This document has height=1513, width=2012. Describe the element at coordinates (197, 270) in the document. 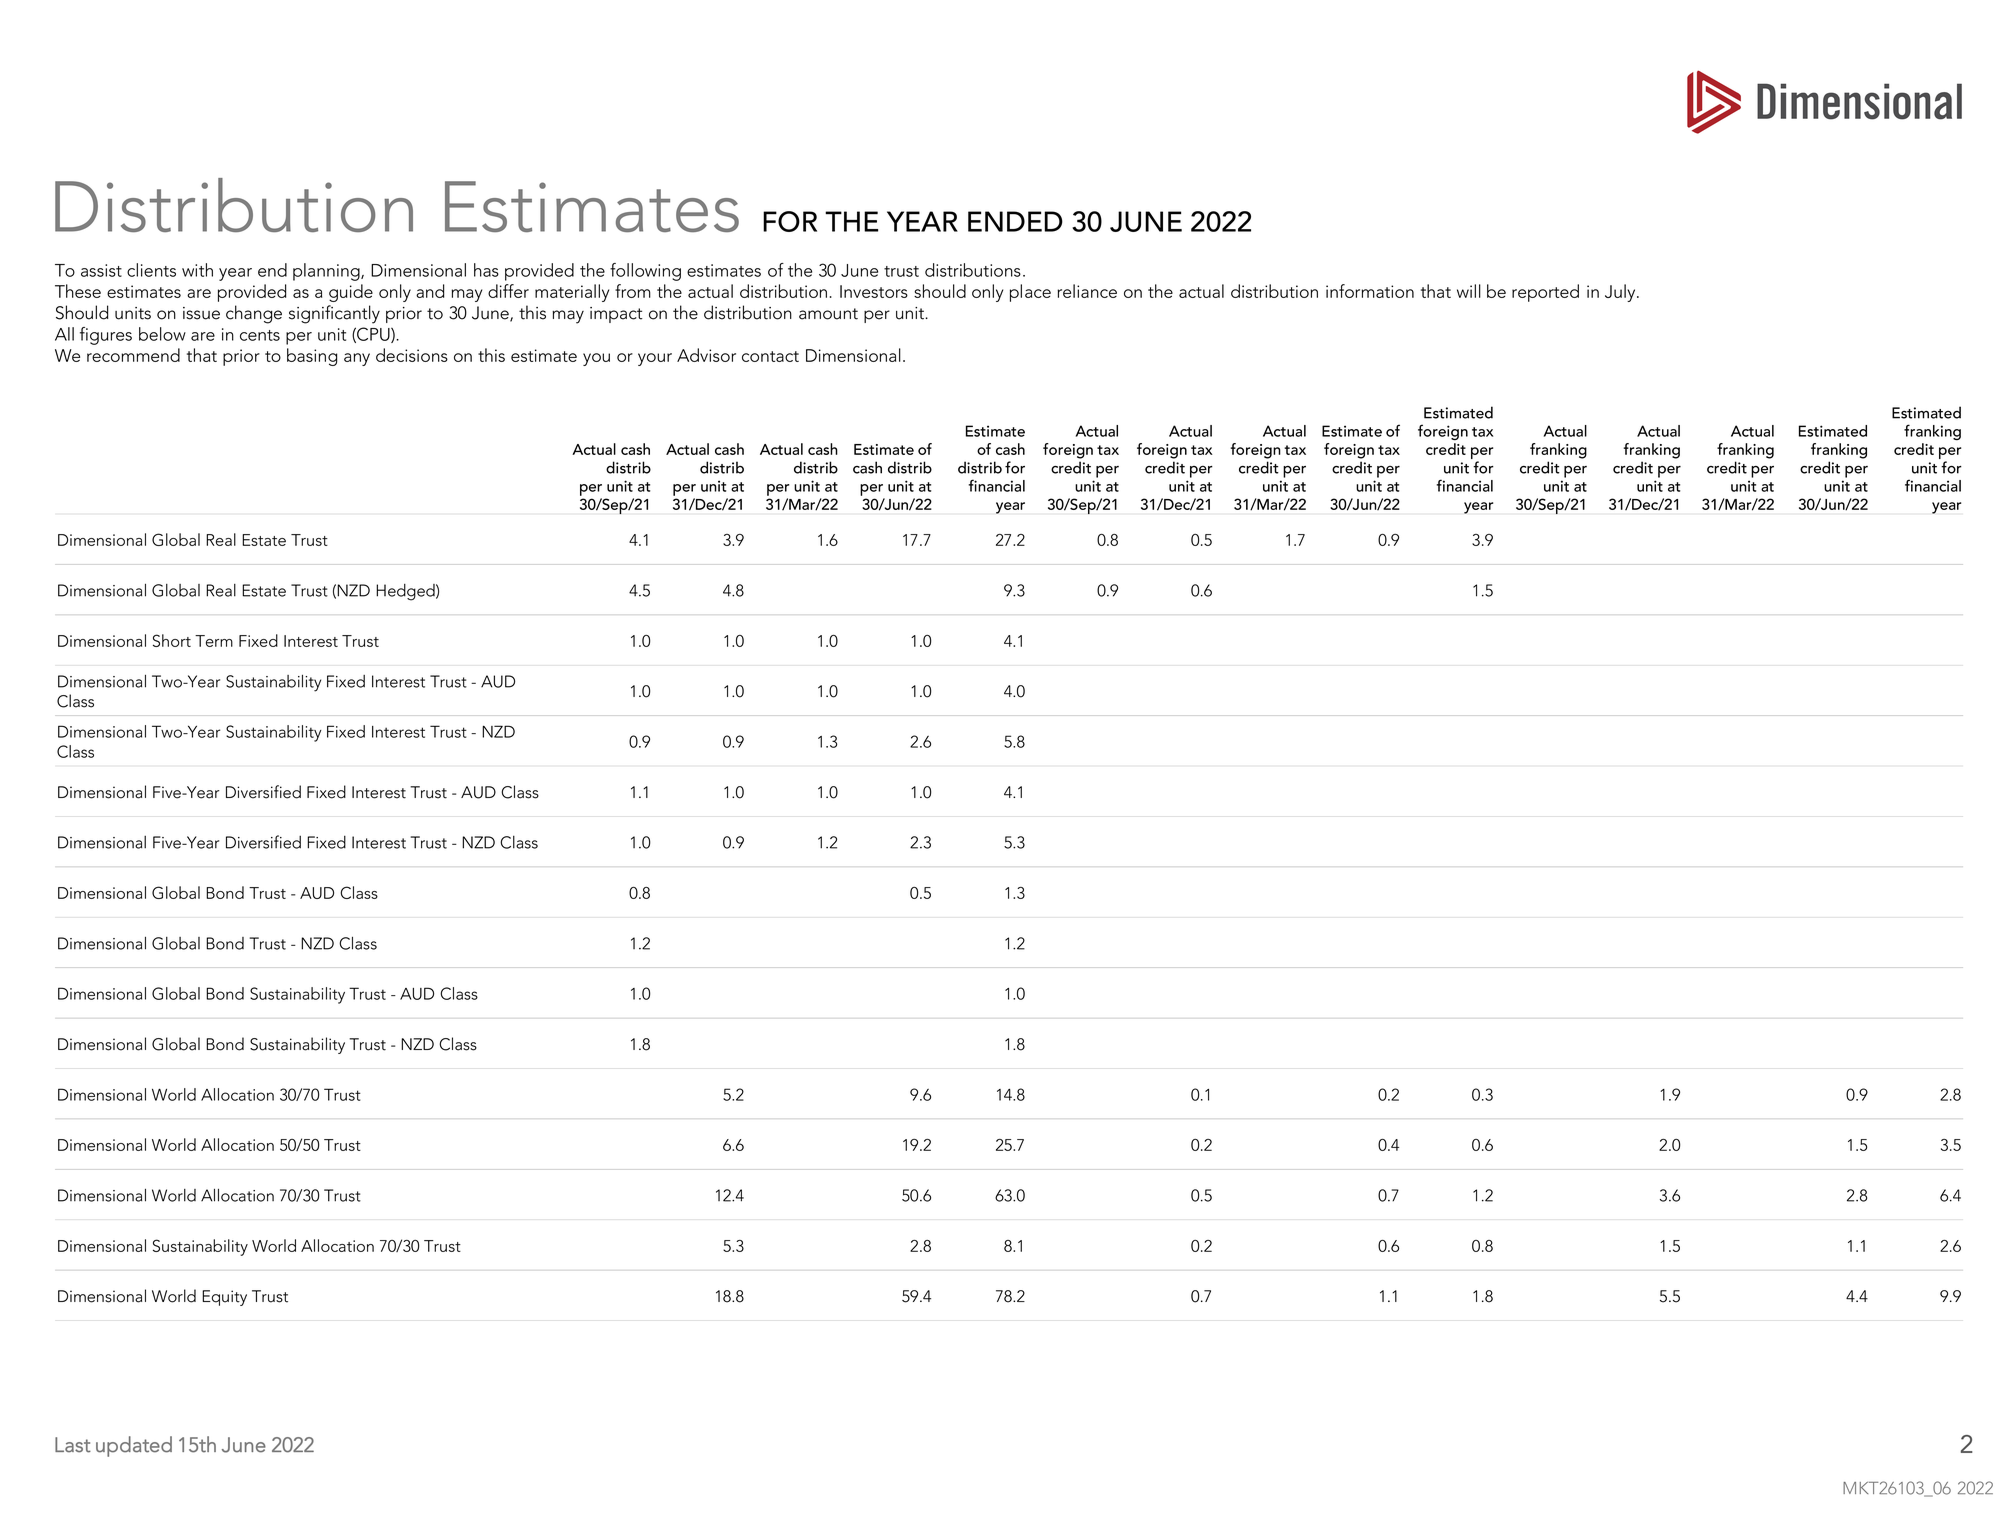

I see `with` at that location.
